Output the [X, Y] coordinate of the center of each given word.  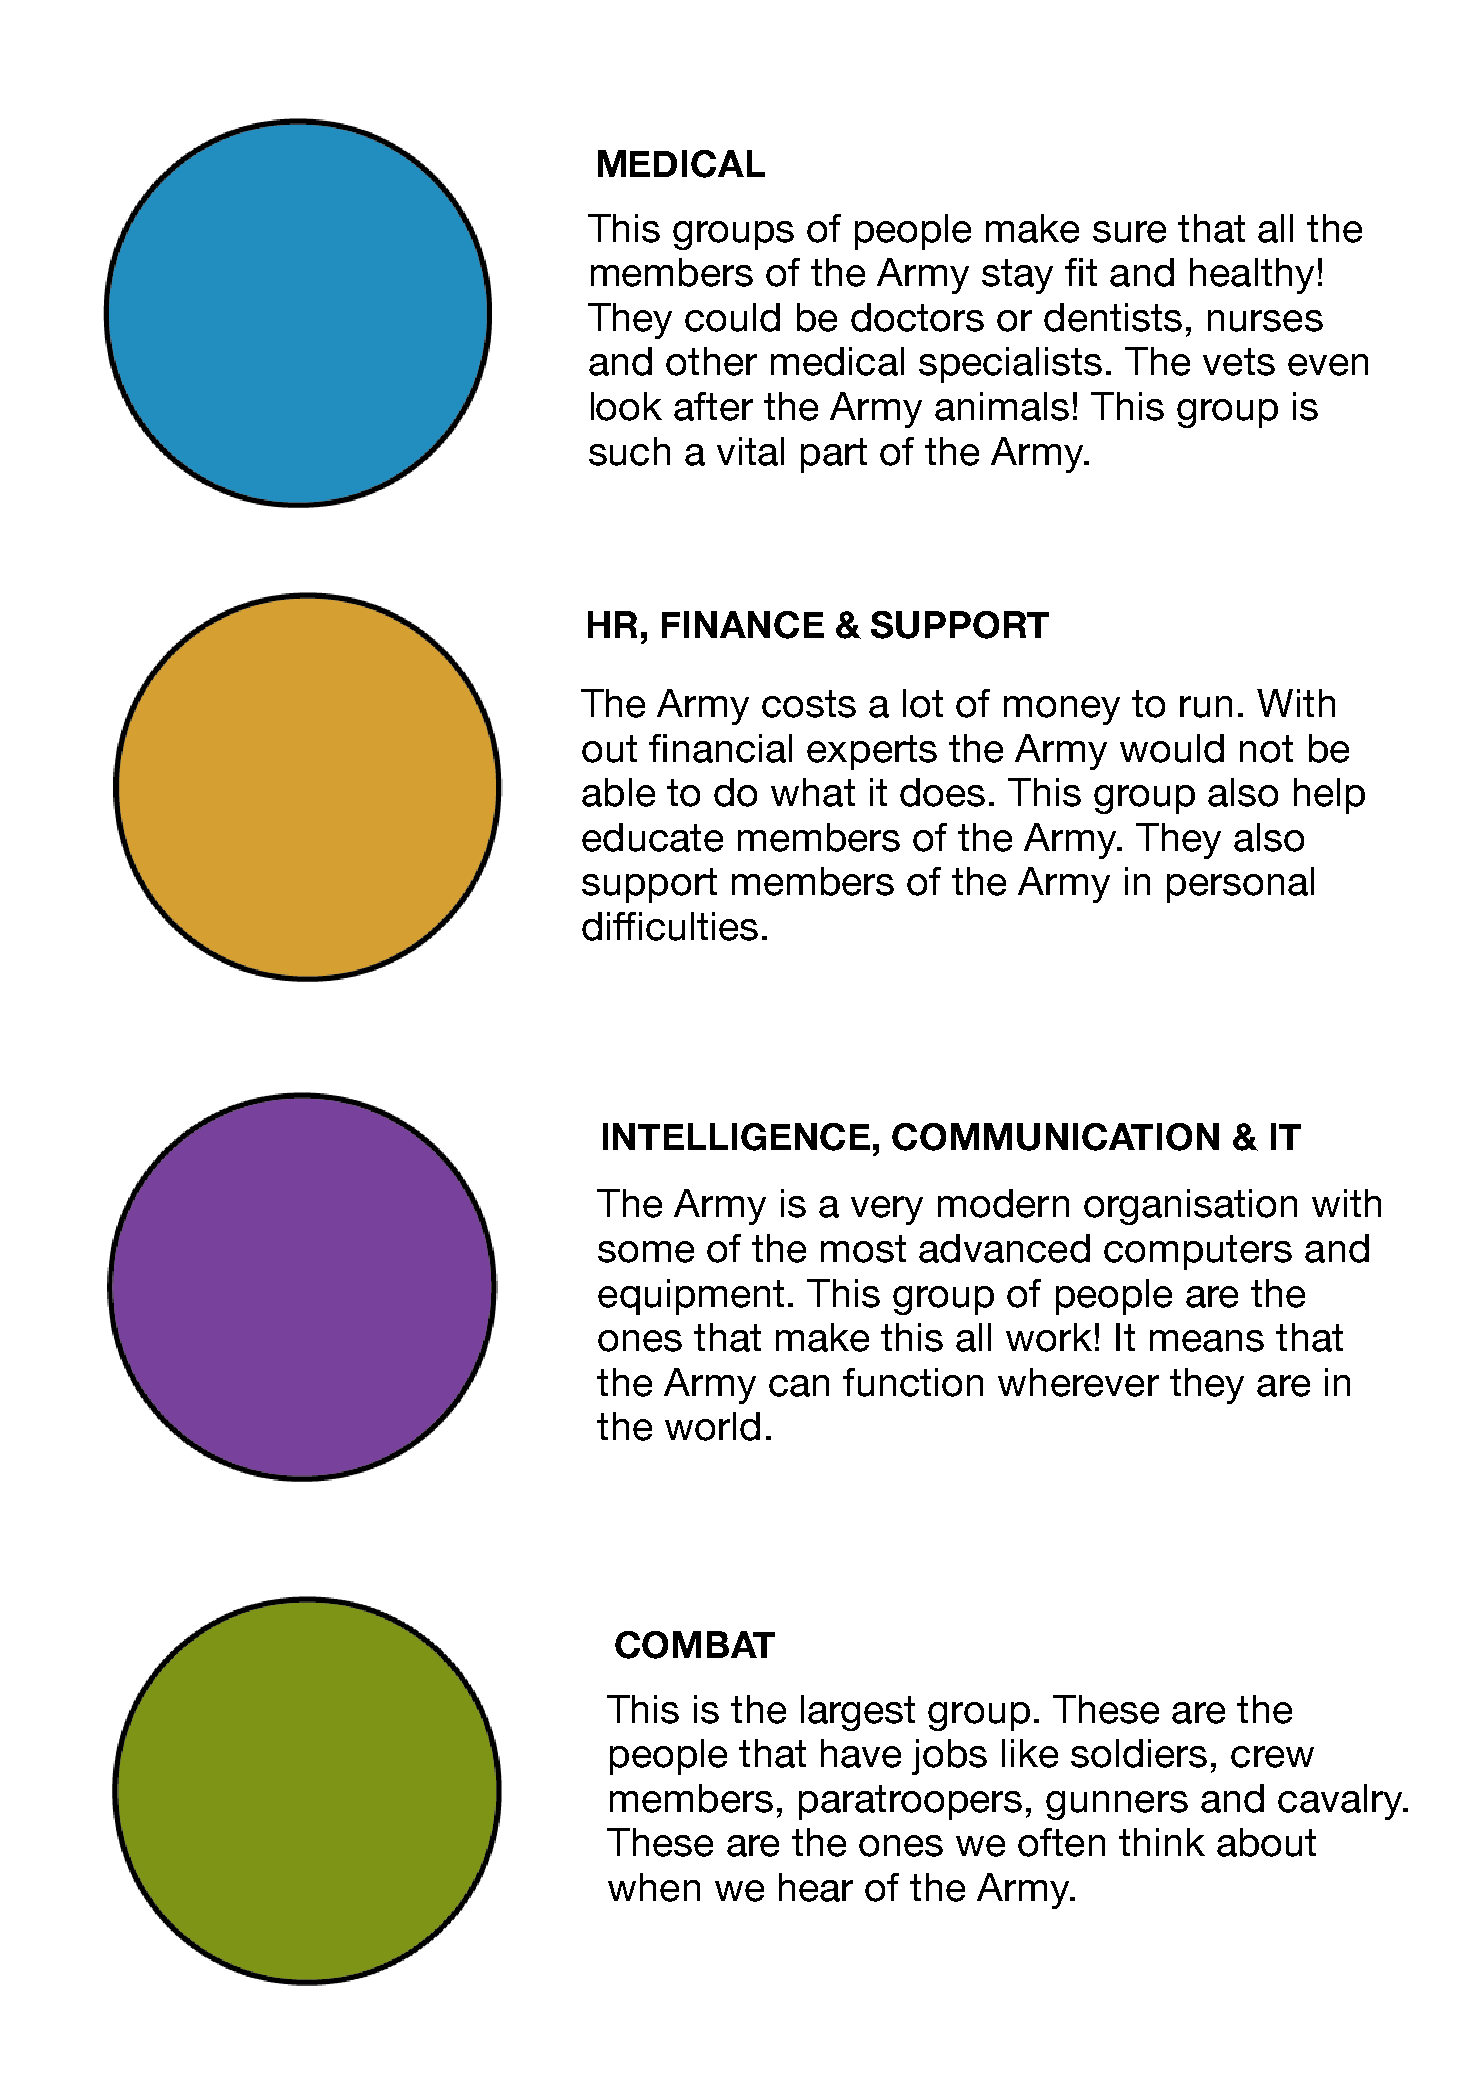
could [732, 317]
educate [652, 837]
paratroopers [910, 1802]
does [942, 792]
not [1266, 749]
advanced [1004, 1248]
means [1207, 1341]
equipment [691, 1297]
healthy [1252, 276]
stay [1017, 276]
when [654, 1887]
